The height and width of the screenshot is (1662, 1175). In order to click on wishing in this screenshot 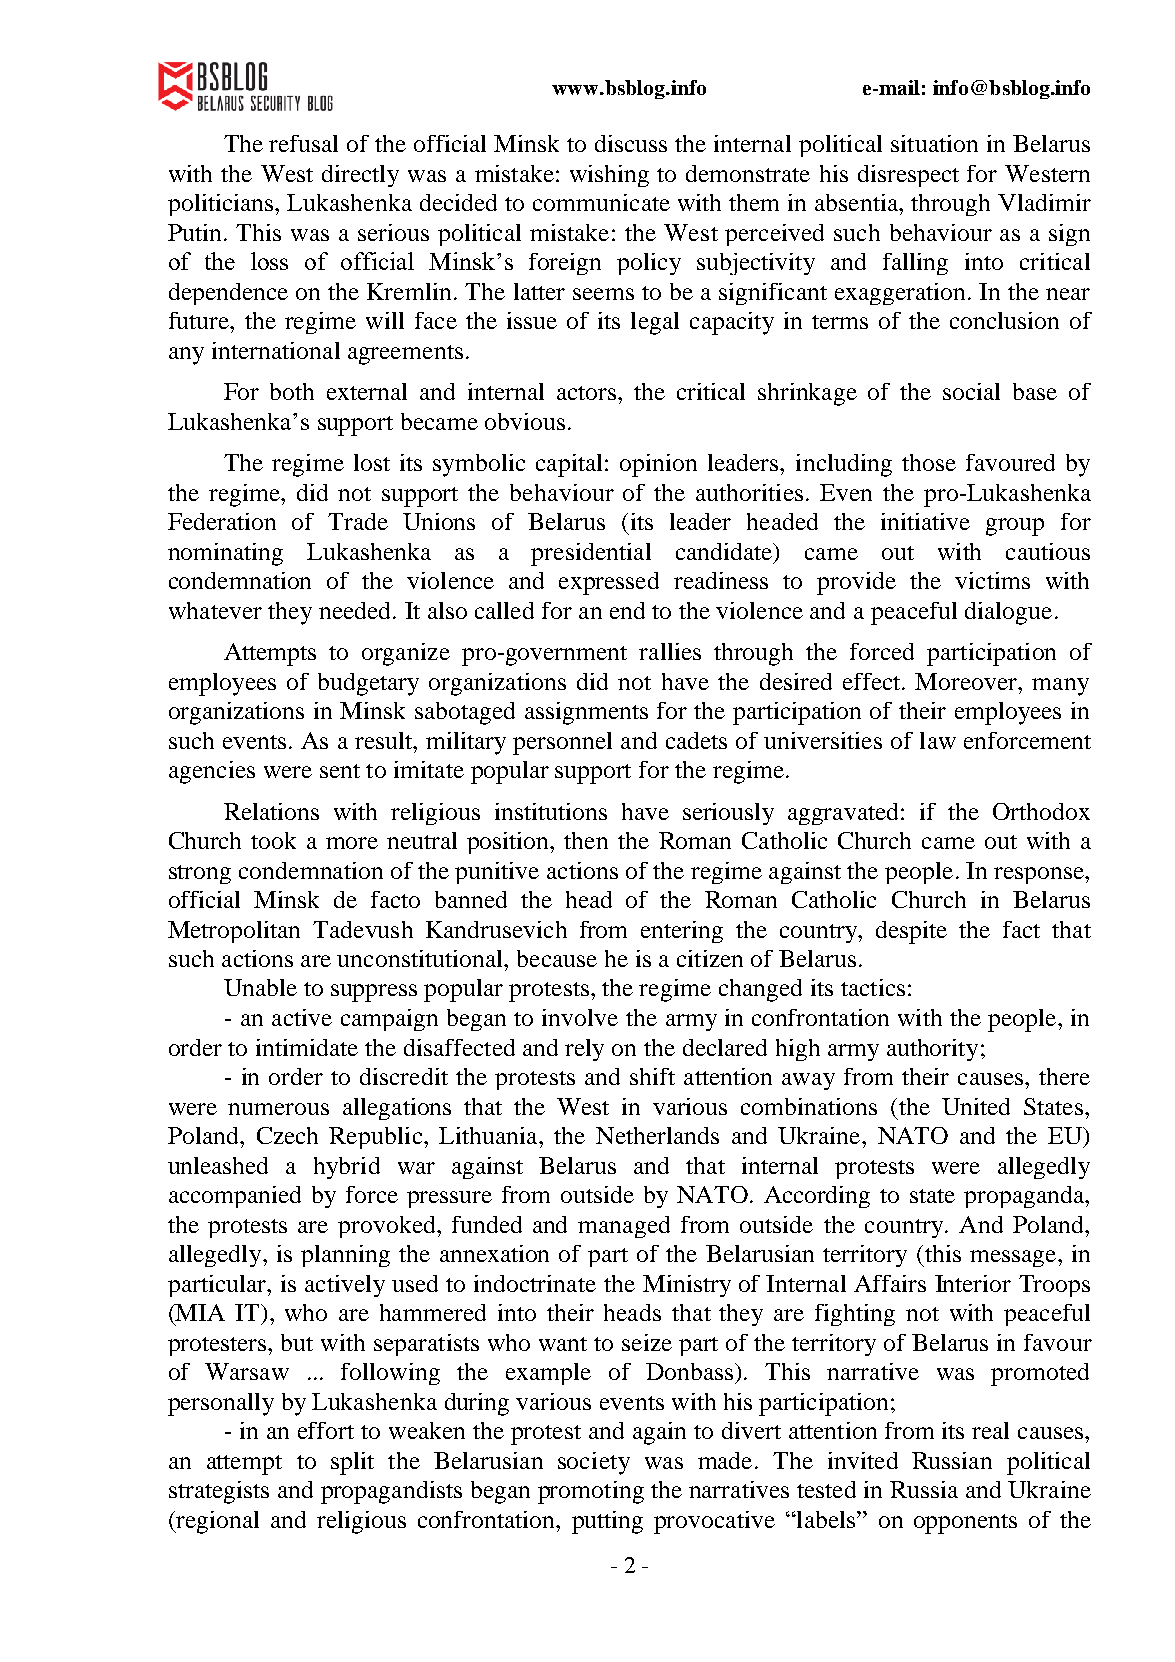, I will do `click(609, 176)`.
